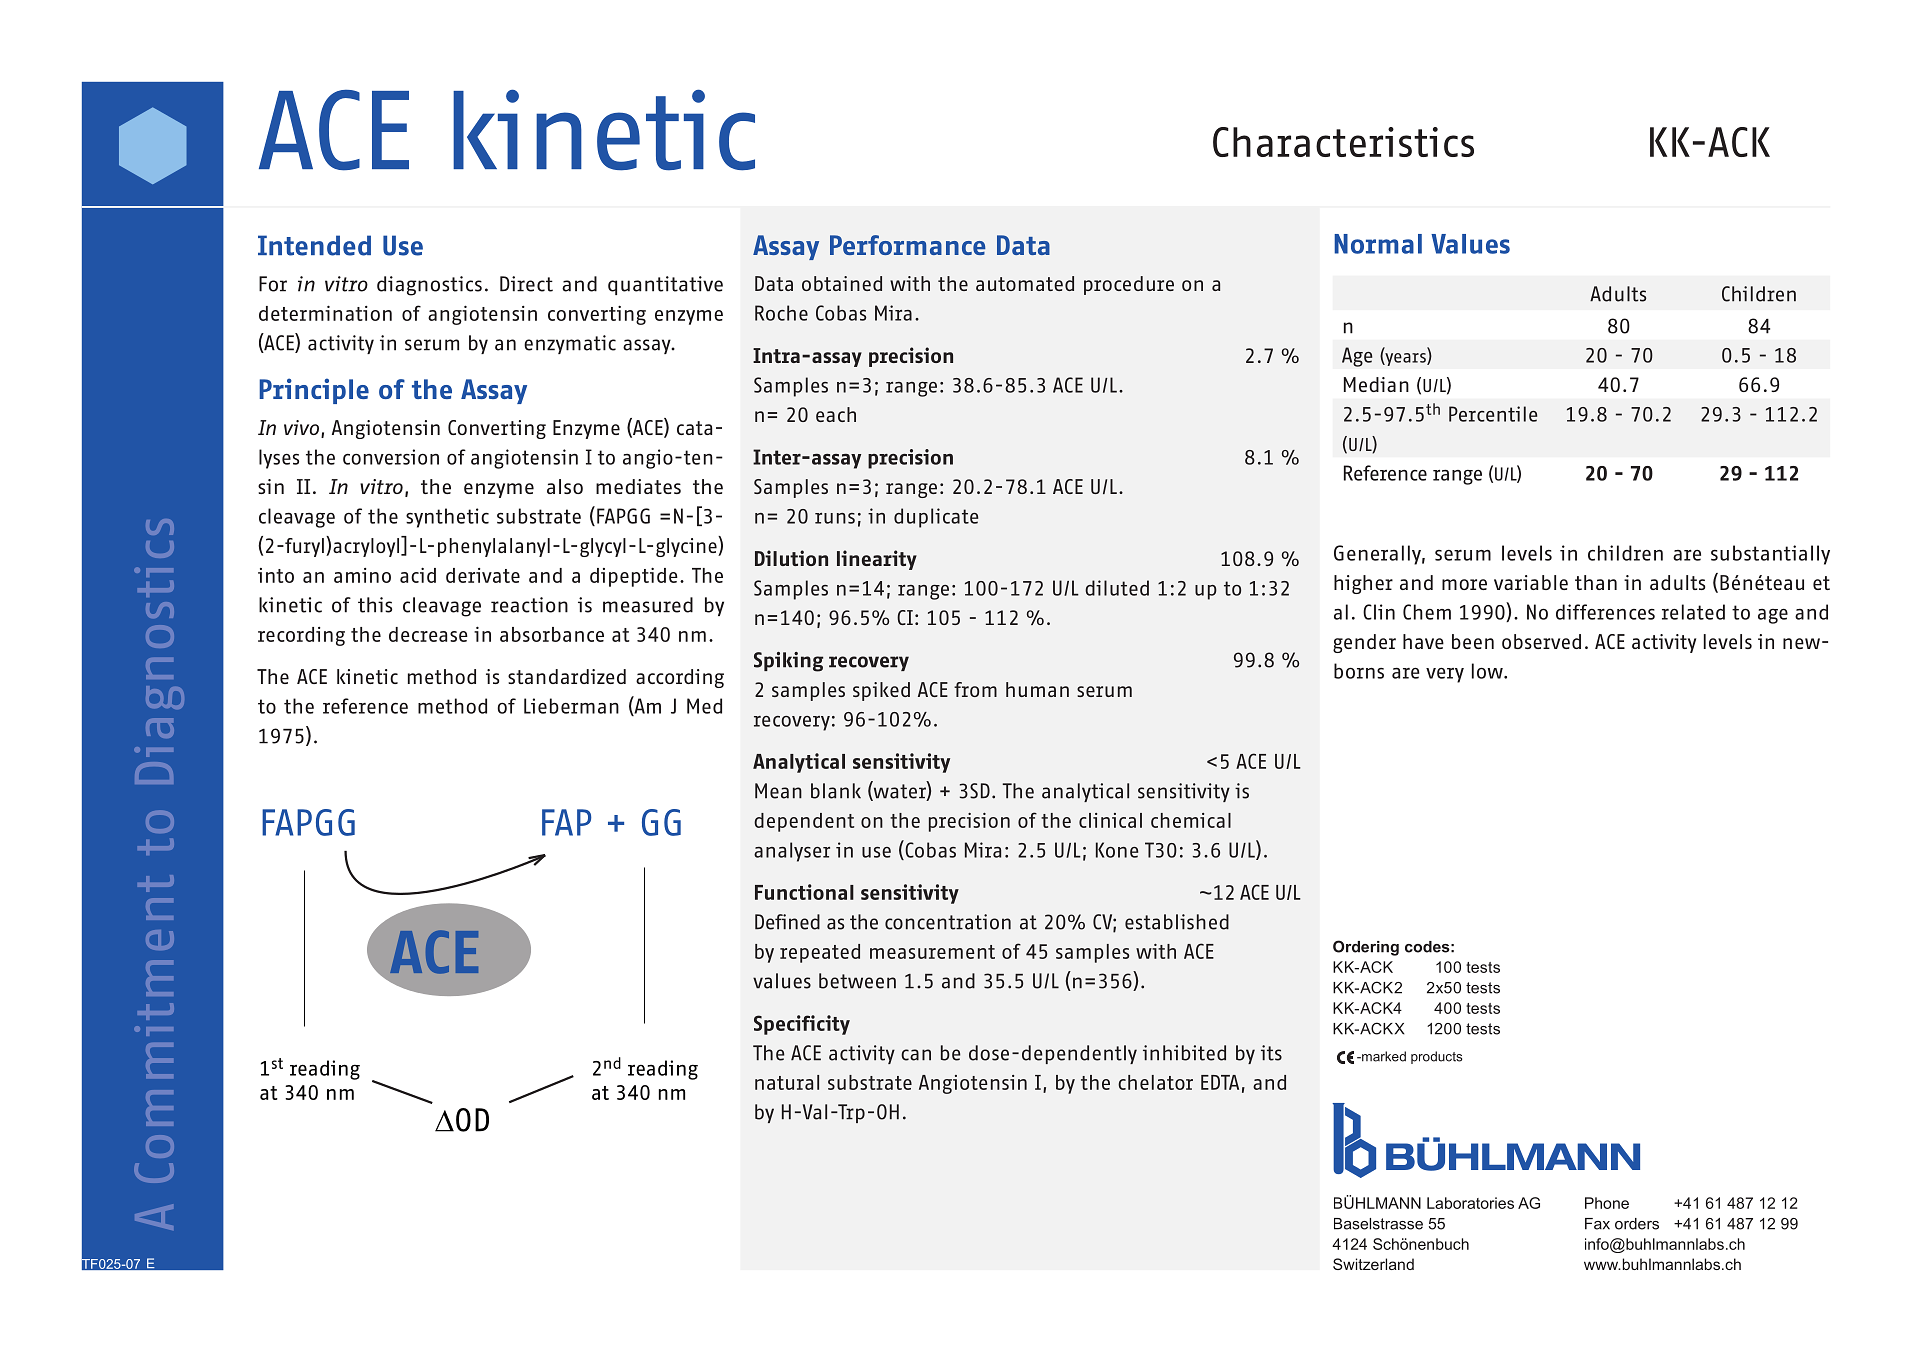 This document has height=1352, width=1912. I want to click on Performance, so click(908, 245).
